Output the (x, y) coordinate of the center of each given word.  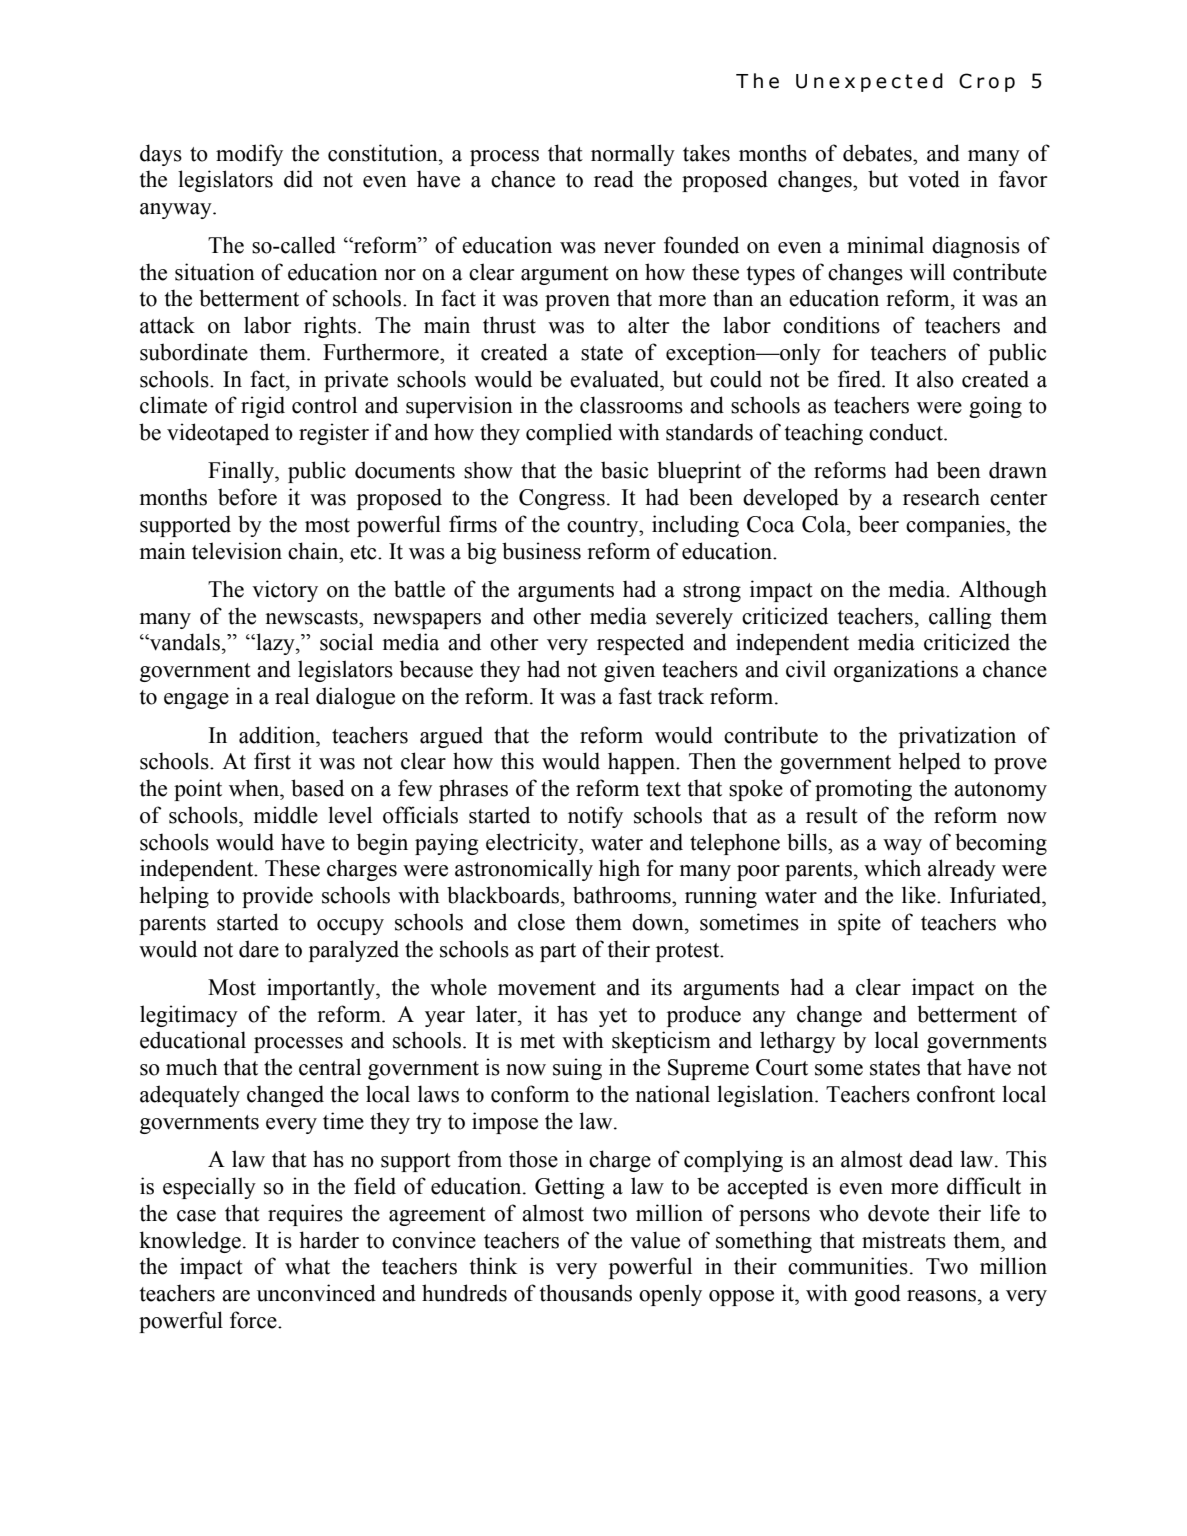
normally (633, 155)
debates (878, 153)
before (247, 497)
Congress (562, 499)
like (920, 895)
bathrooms (623, 895)
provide (277, 897)
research (941, 497)
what (307, 1266)
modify (249, 155)
